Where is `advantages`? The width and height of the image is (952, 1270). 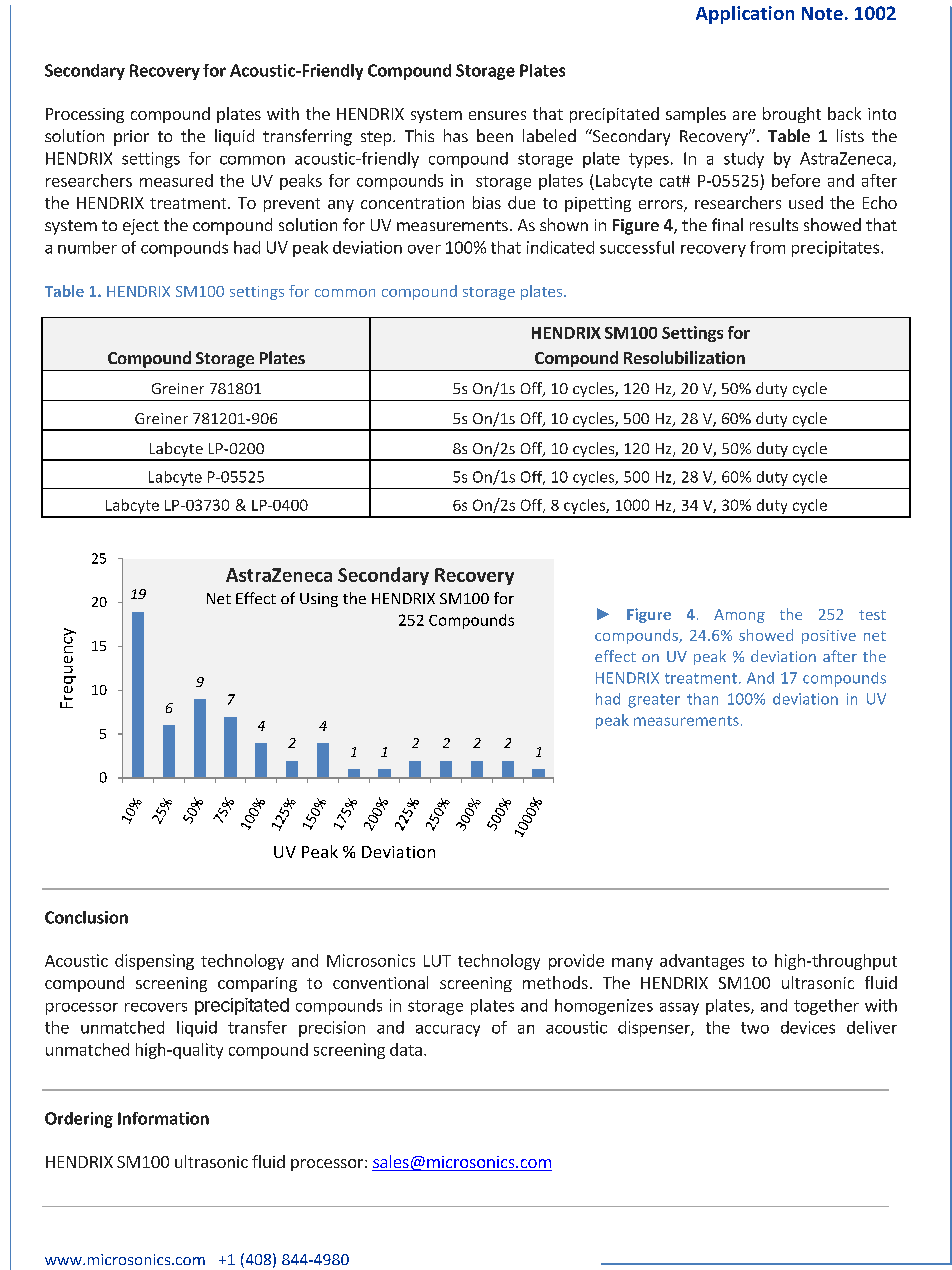
advantages is located at coordinates (702, 962).
